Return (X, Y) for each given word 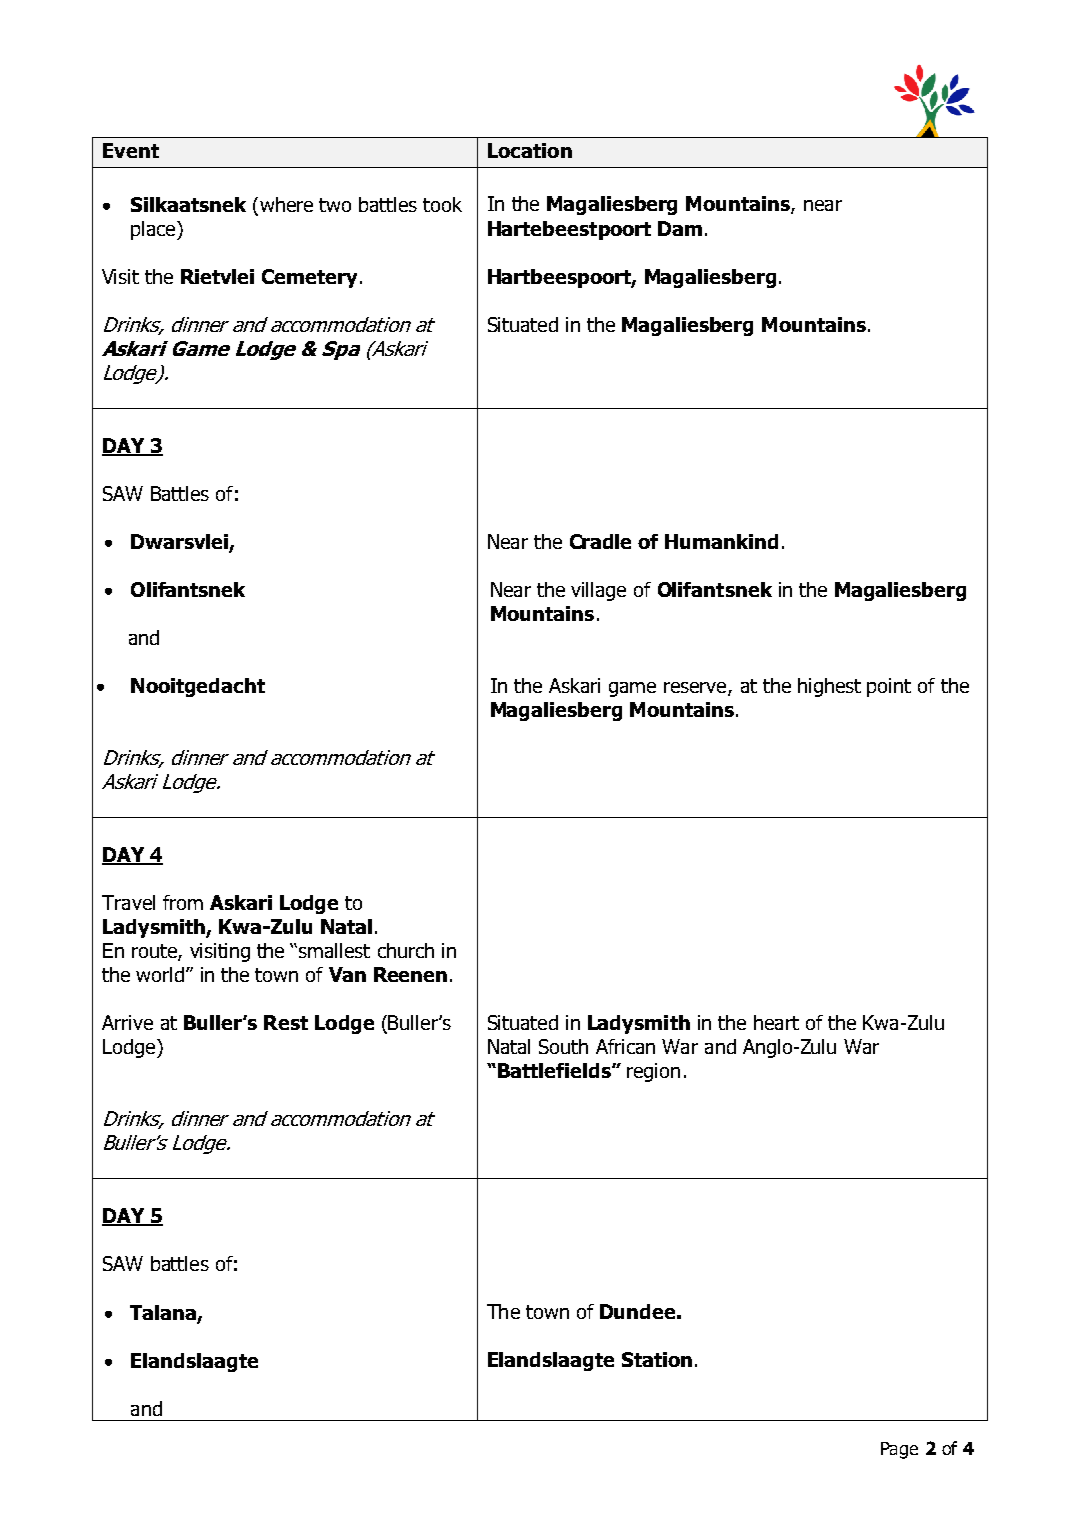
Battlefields (555, 1070)
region (653, 1072)
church (406, 950)
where (286, 204)
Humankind (721, 541)
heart (776, 1022)
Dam (680, 228)
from (183, 902)
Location (530, 150)
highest (829, 687)
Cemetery (309, 278)
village (598, 591)
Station (657, 1359)
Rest (286, 1022)
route (155, 952)
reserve (696, 689)
